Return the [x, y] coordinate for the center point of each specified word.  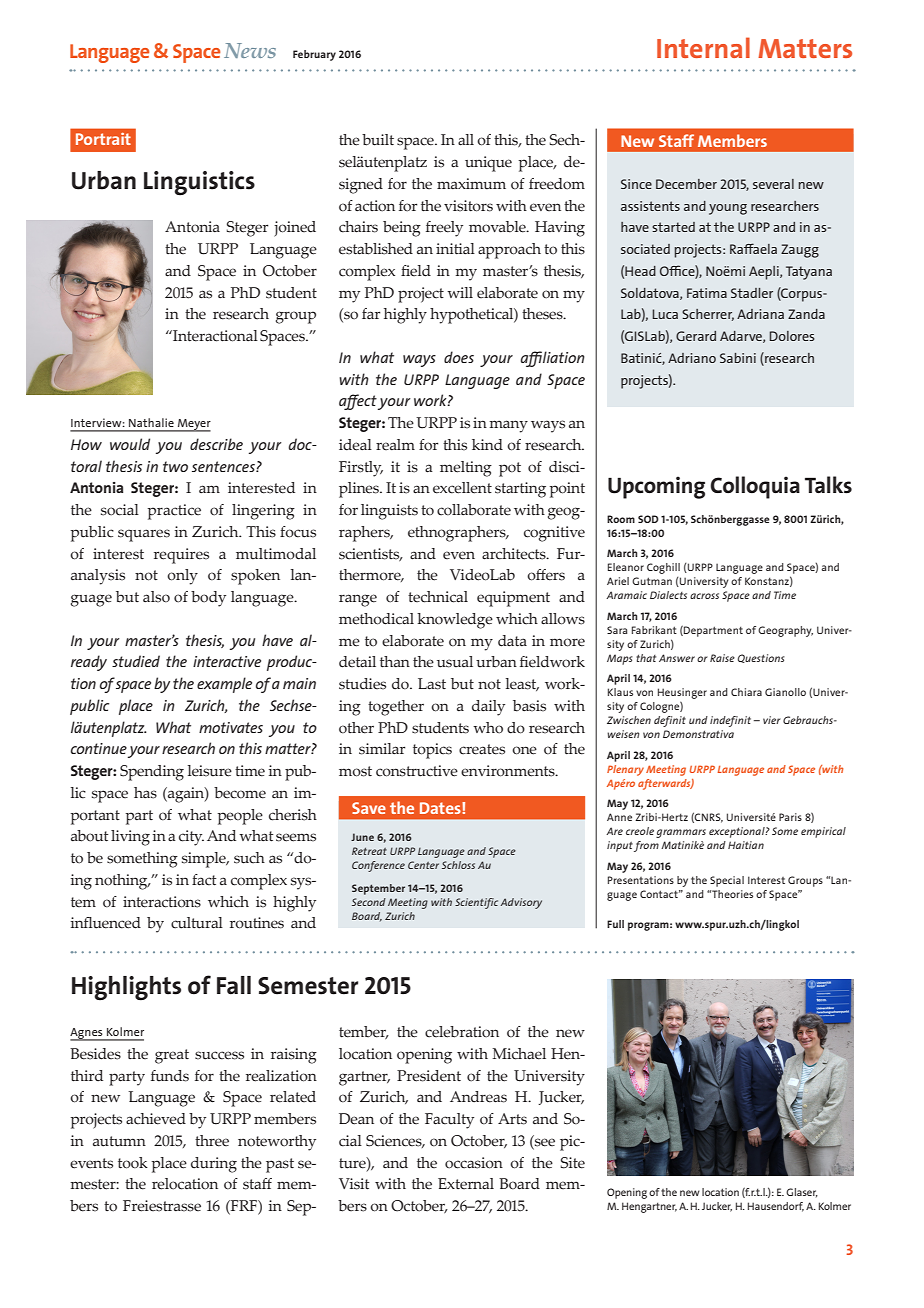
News [250, 50]
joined [295, 229]
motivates [231, 727]
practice [174, 512]
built [378, 140]
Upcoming [656, 487]
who [488, 728]
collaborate [474, 510]
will [460, 292]
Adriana [760, 314]
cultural [197, 923]
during [214, 1165]
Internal [703, 47]
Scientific [476, 903]
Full [615, 924]
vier [772, 720]
